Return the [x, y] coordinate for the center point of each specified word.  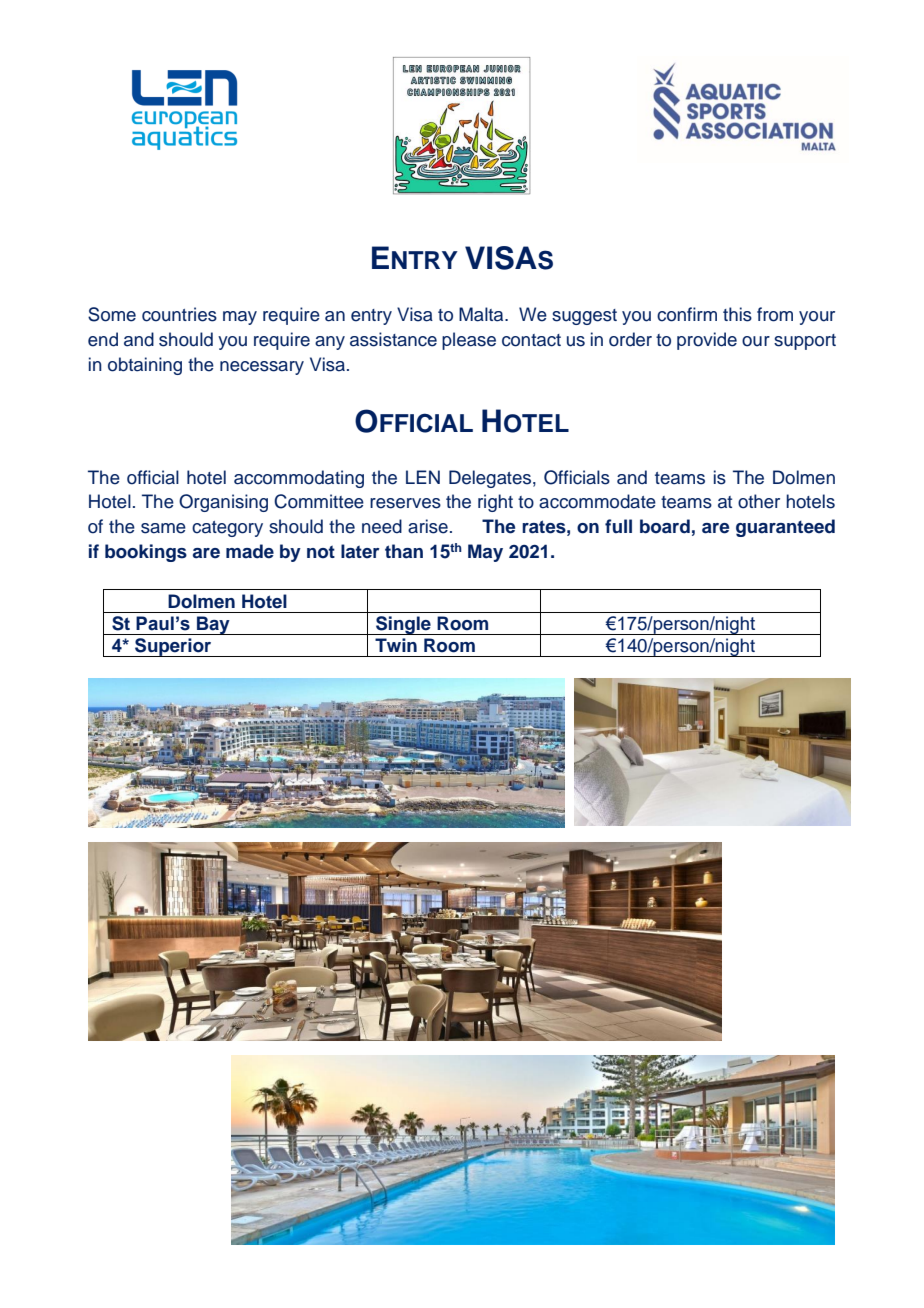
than [404, 551]
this [737, 314]
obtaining [145, 366]
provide [707, 341]
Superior [173, 647]
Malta [482, 314]
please [469, 341]
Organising [223, 503]
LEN [423, 477]
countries [179, 314]
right [495, 503]
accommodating [299, 479]
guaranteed [785, 528]
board [665, 526]
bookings [146, 553]
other [759, 501]
